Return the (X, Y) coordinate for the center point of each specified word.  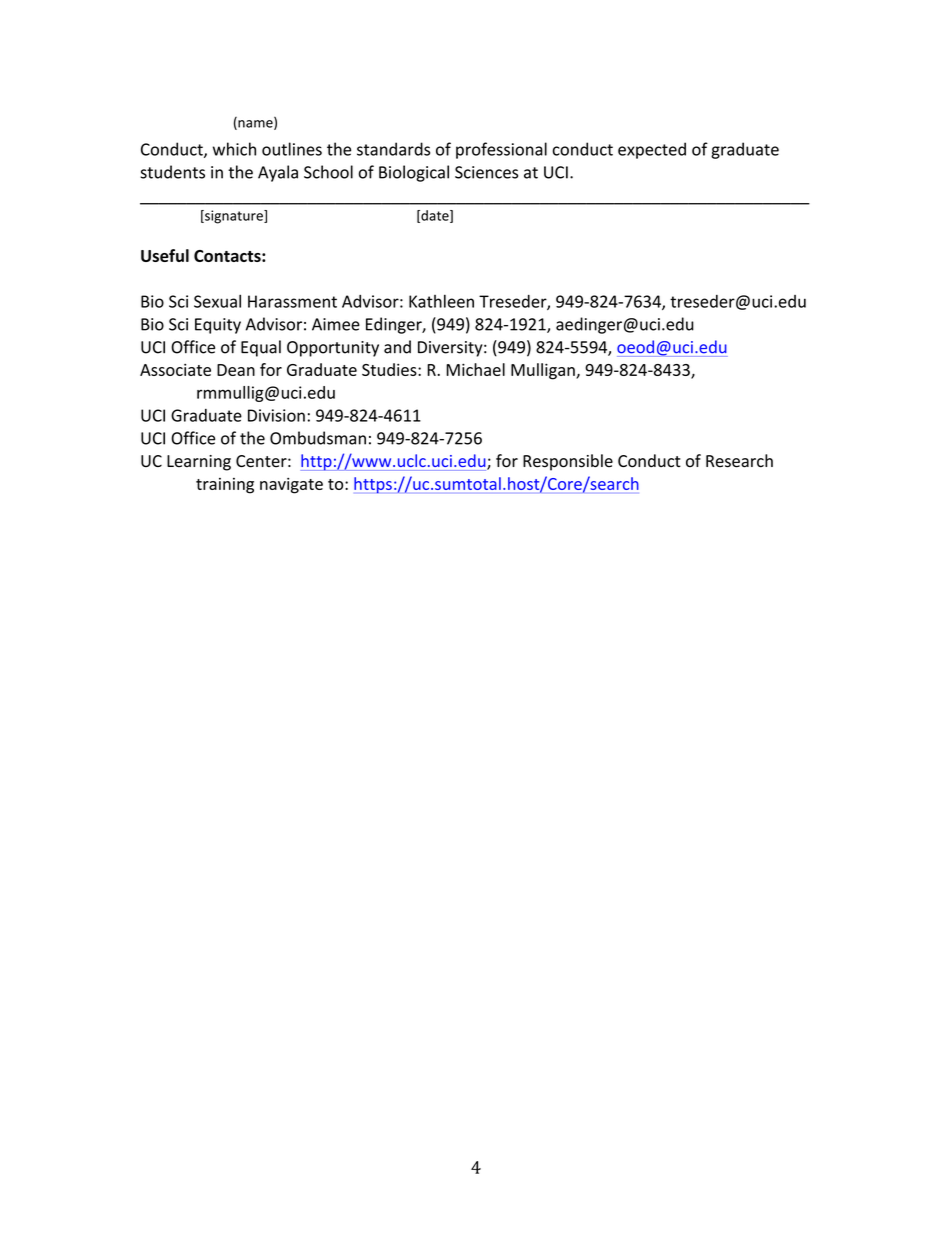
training (225, 486)
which (234, 149)
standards (393, 149)
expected (652, 150)
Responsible (568, 462)
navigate (291, 485)
